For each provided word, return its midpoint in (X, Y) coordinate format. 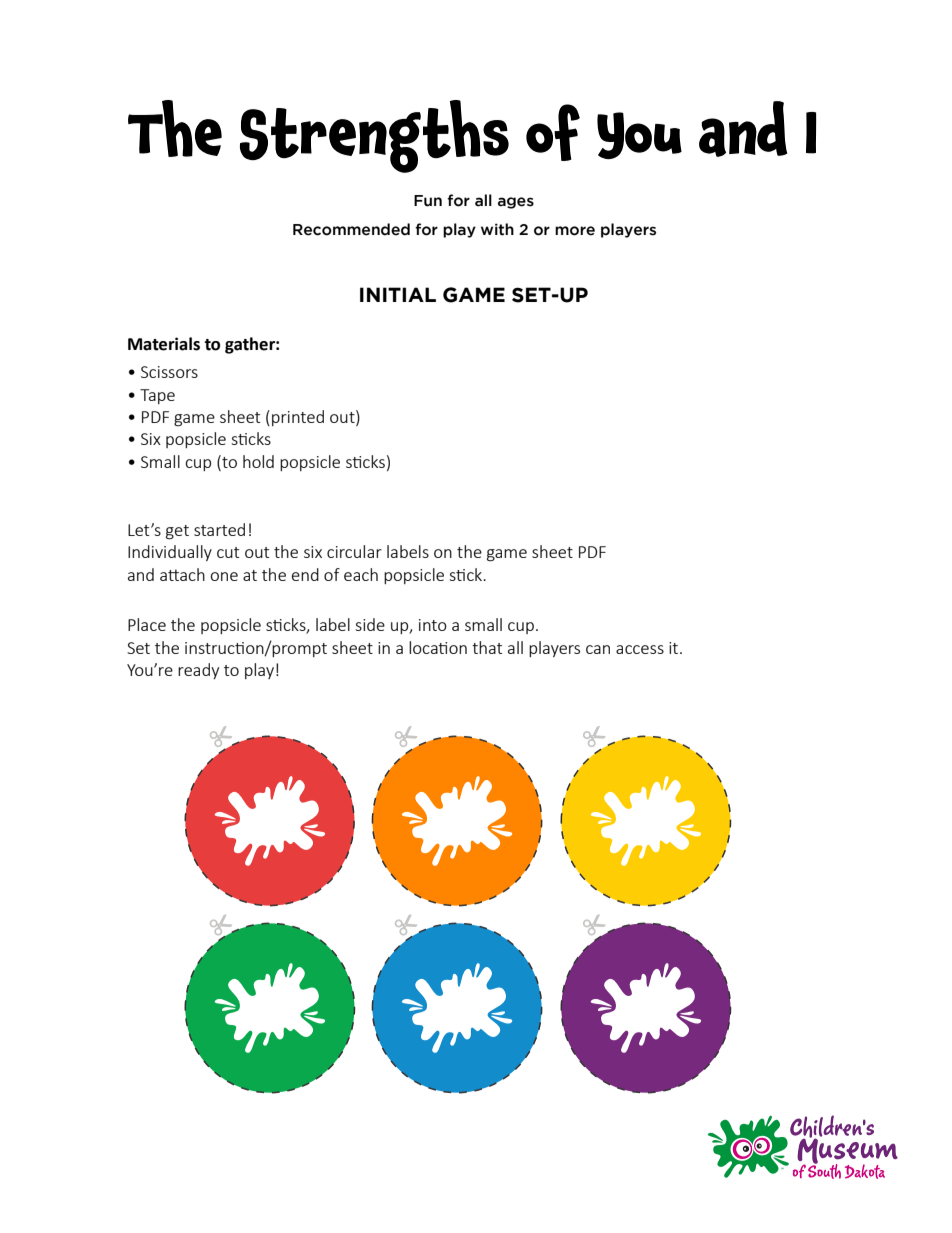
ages (516, 203)
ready (198, 671)
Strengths (374, 136)
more (575, 231)
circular (354, 551)
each (361, 574)
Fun (428, 201)
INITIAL (398, 294)
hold (258, 461)
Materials (164, 344)
